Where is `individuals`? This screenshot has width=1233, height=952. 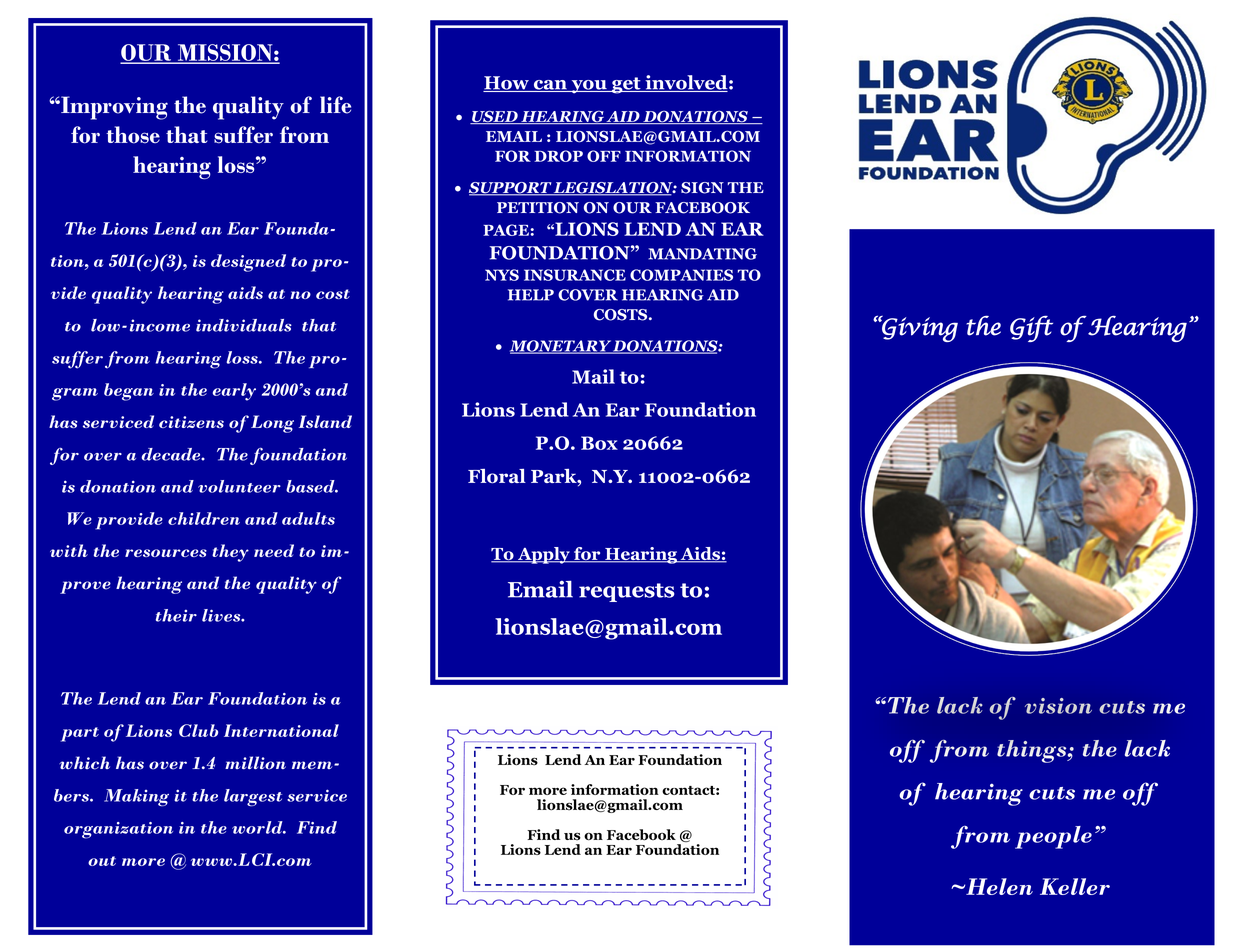 individuals is located at coordinates (244, 325).
